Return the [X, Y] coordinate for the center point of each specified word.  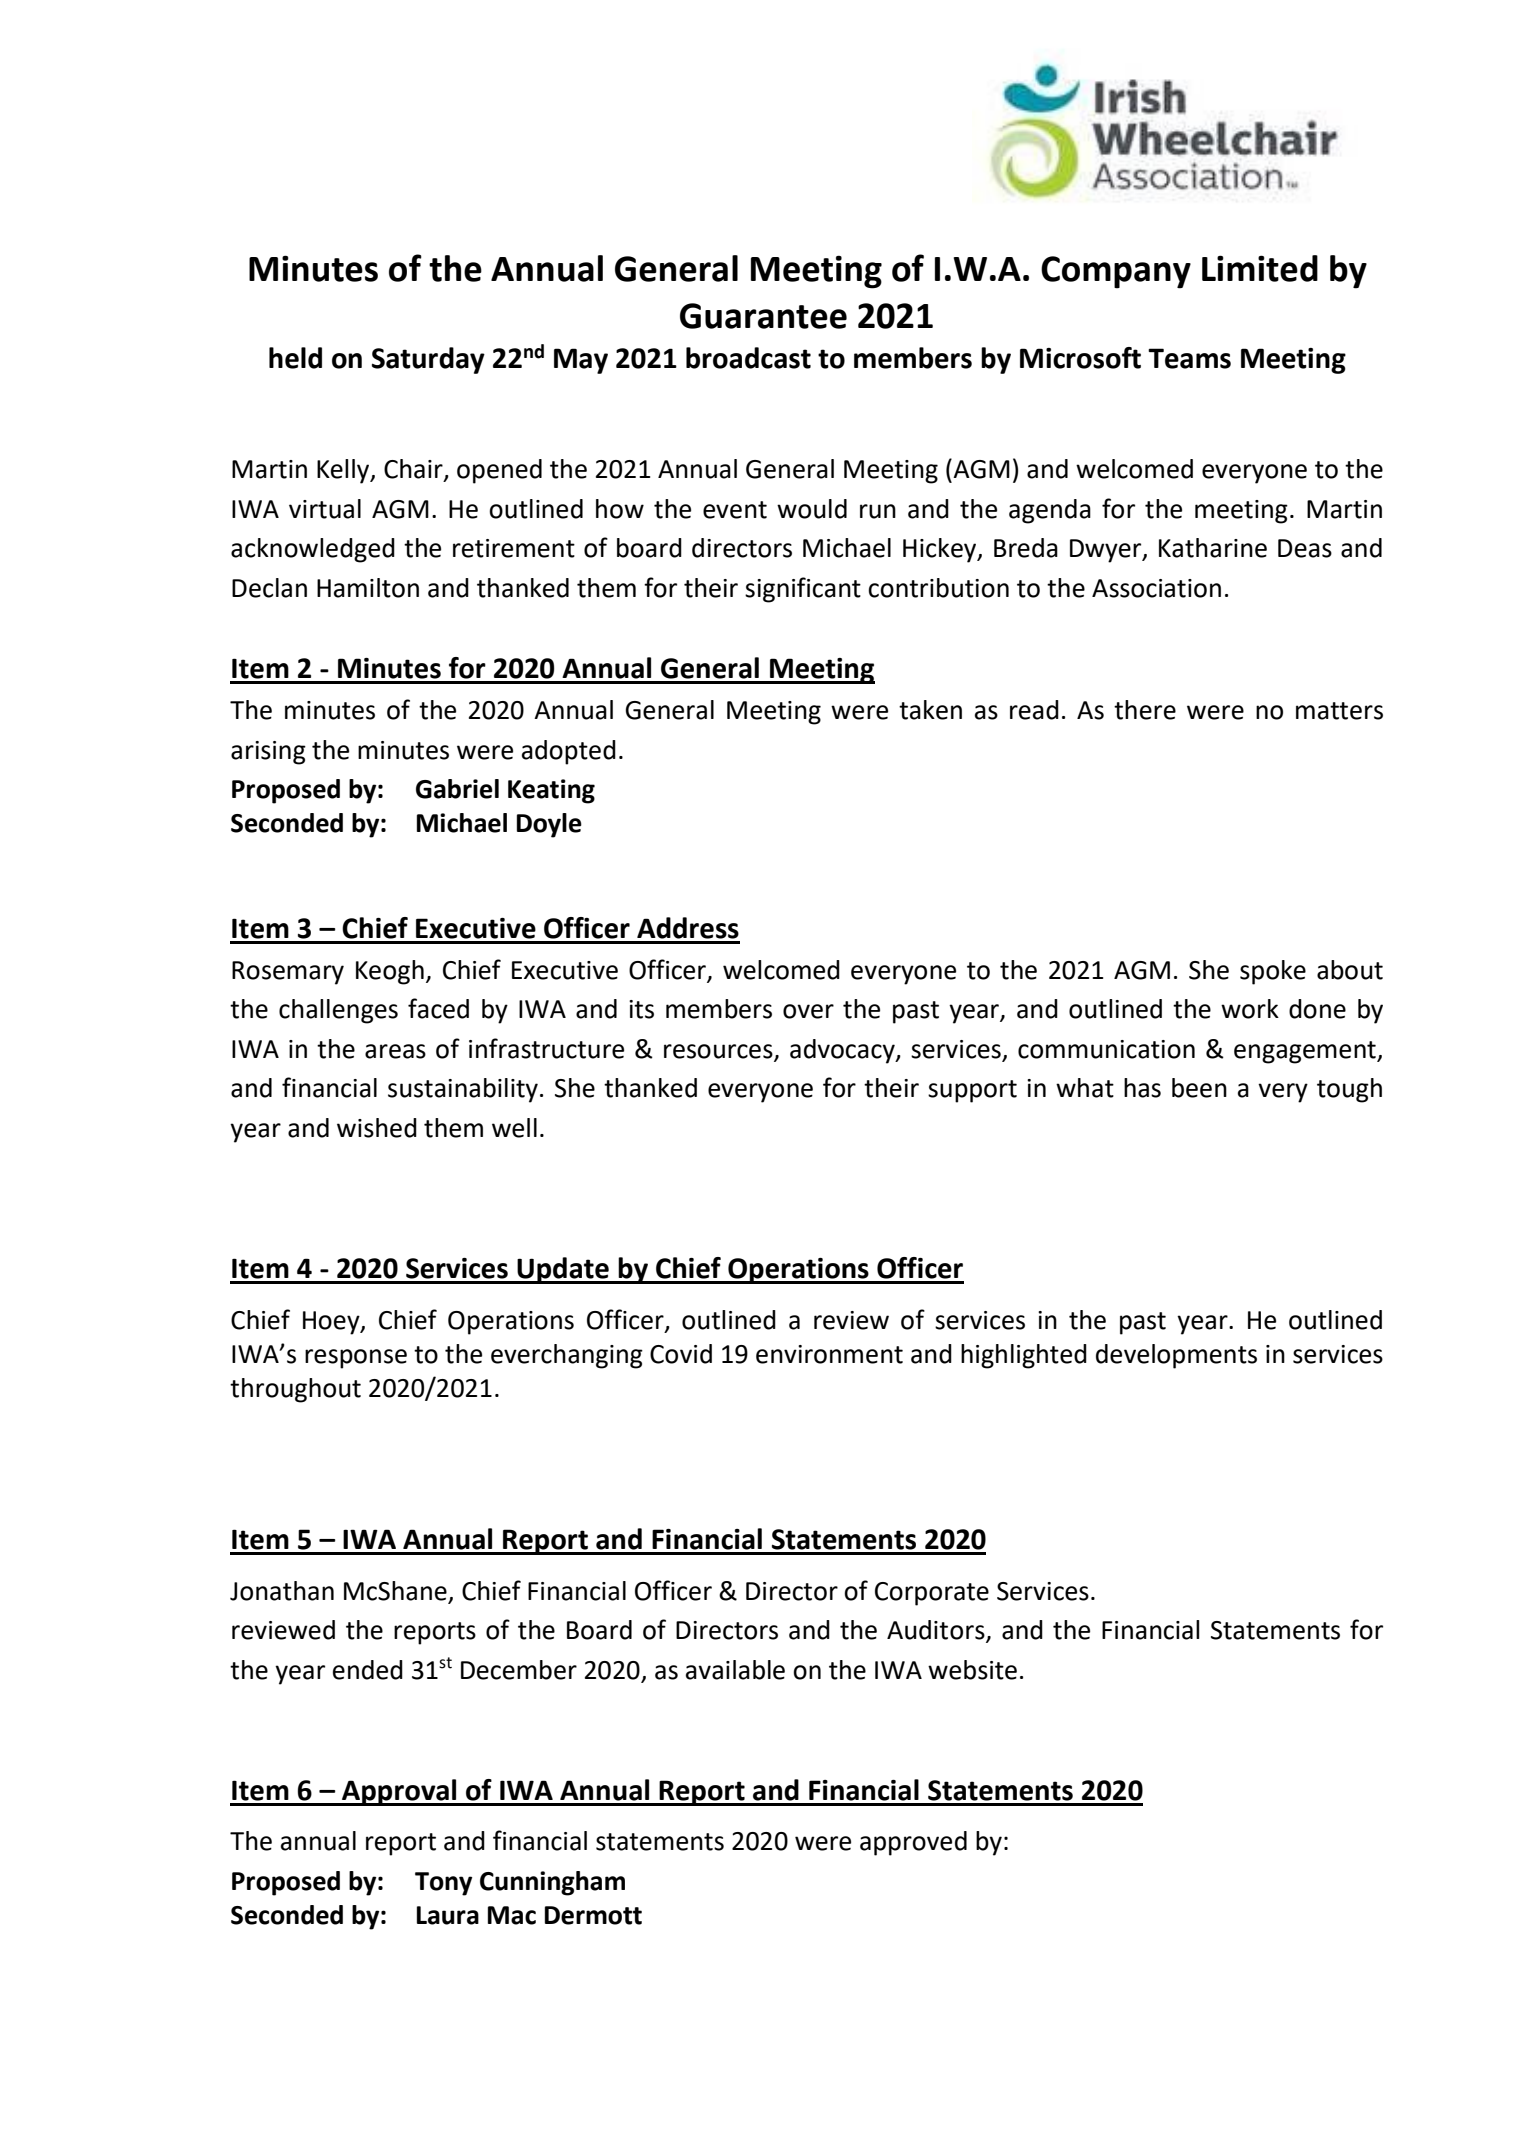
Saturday [428, 360]
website [972, 1670]
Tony [443, 1884]
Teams [1189, 358]
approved [913, 1843]
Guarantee [763, 316]
